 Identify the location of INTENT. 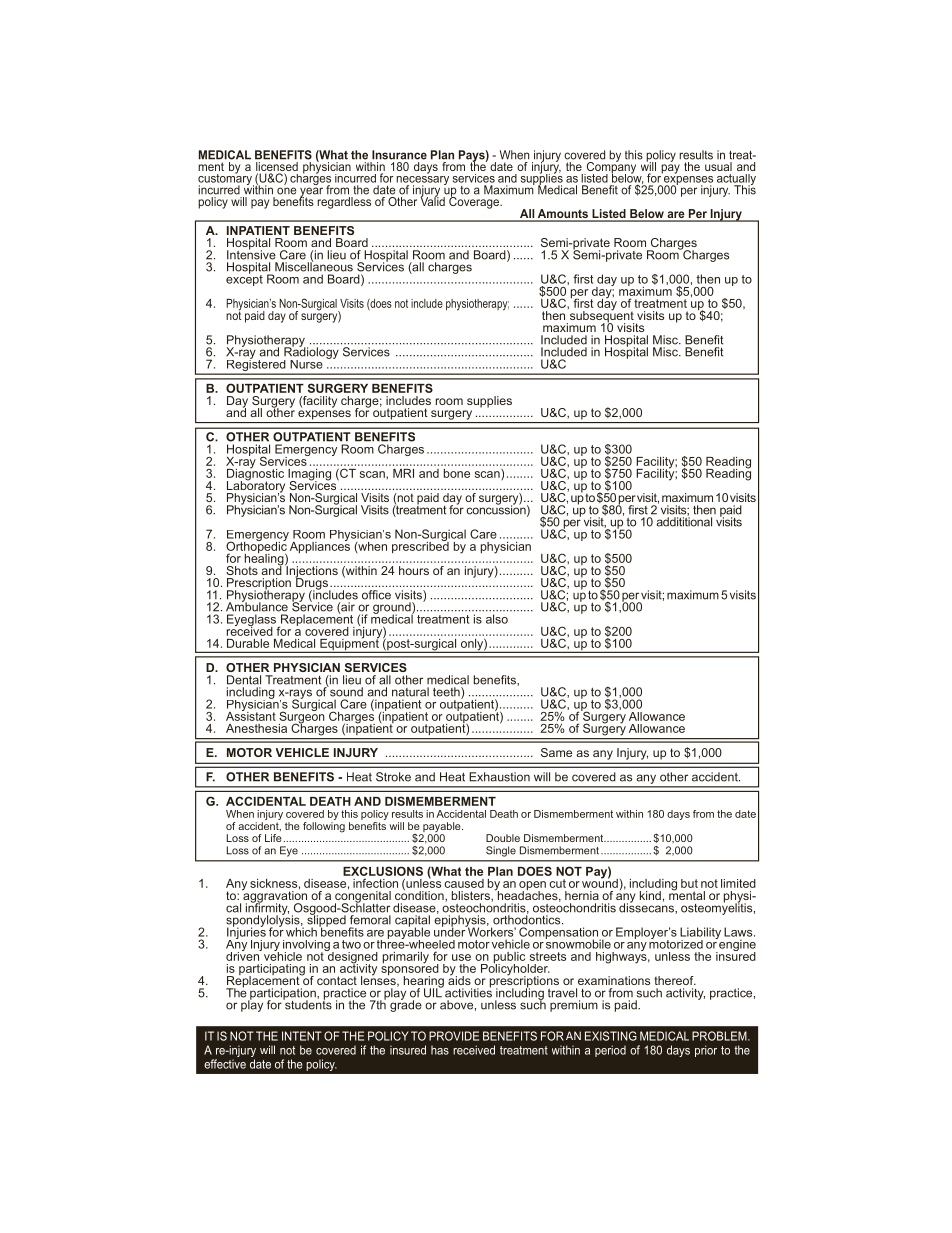
(302, 1036).
